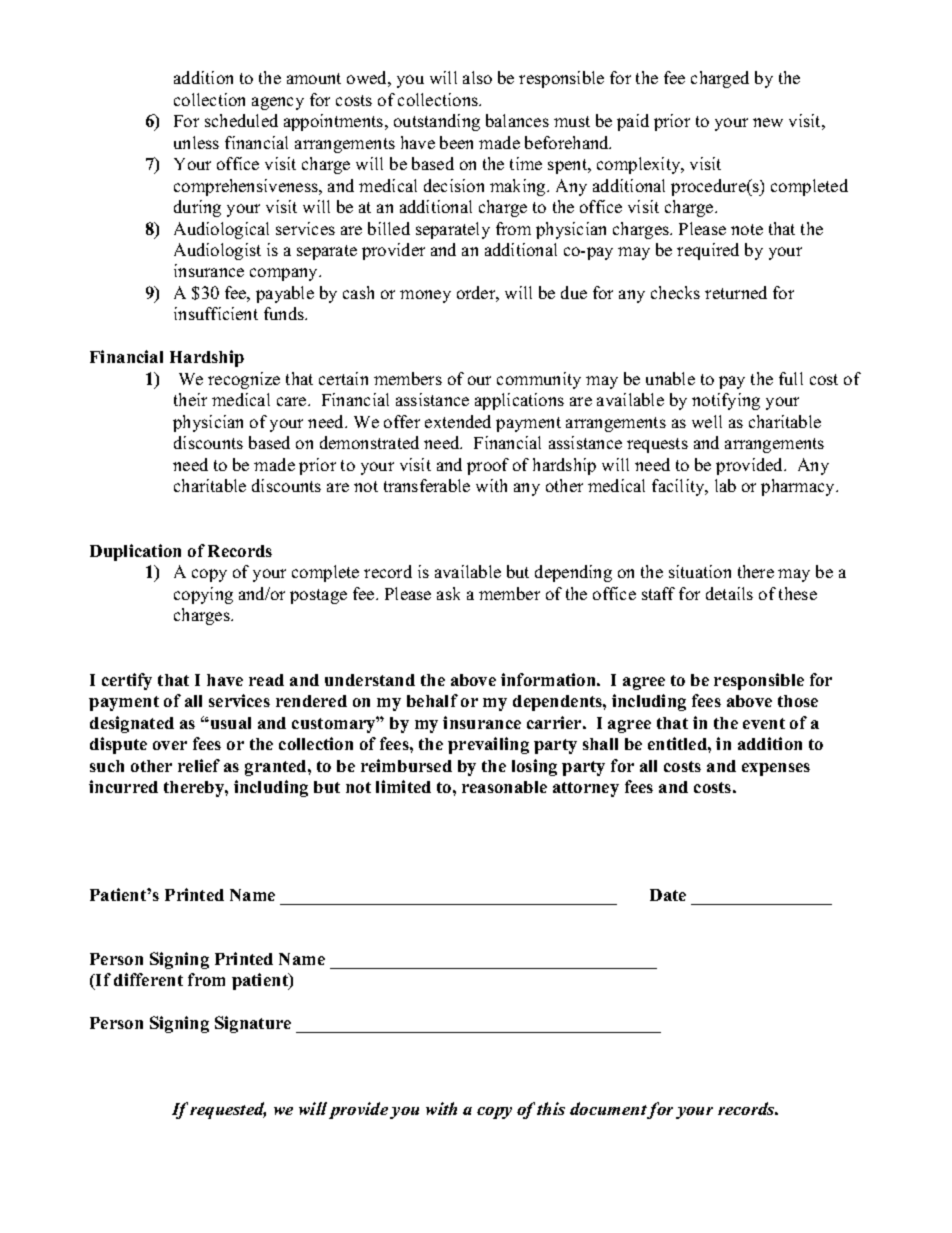 This screenshot has width=952, height=1233. I want to click on requested, so click(228, 1110).
